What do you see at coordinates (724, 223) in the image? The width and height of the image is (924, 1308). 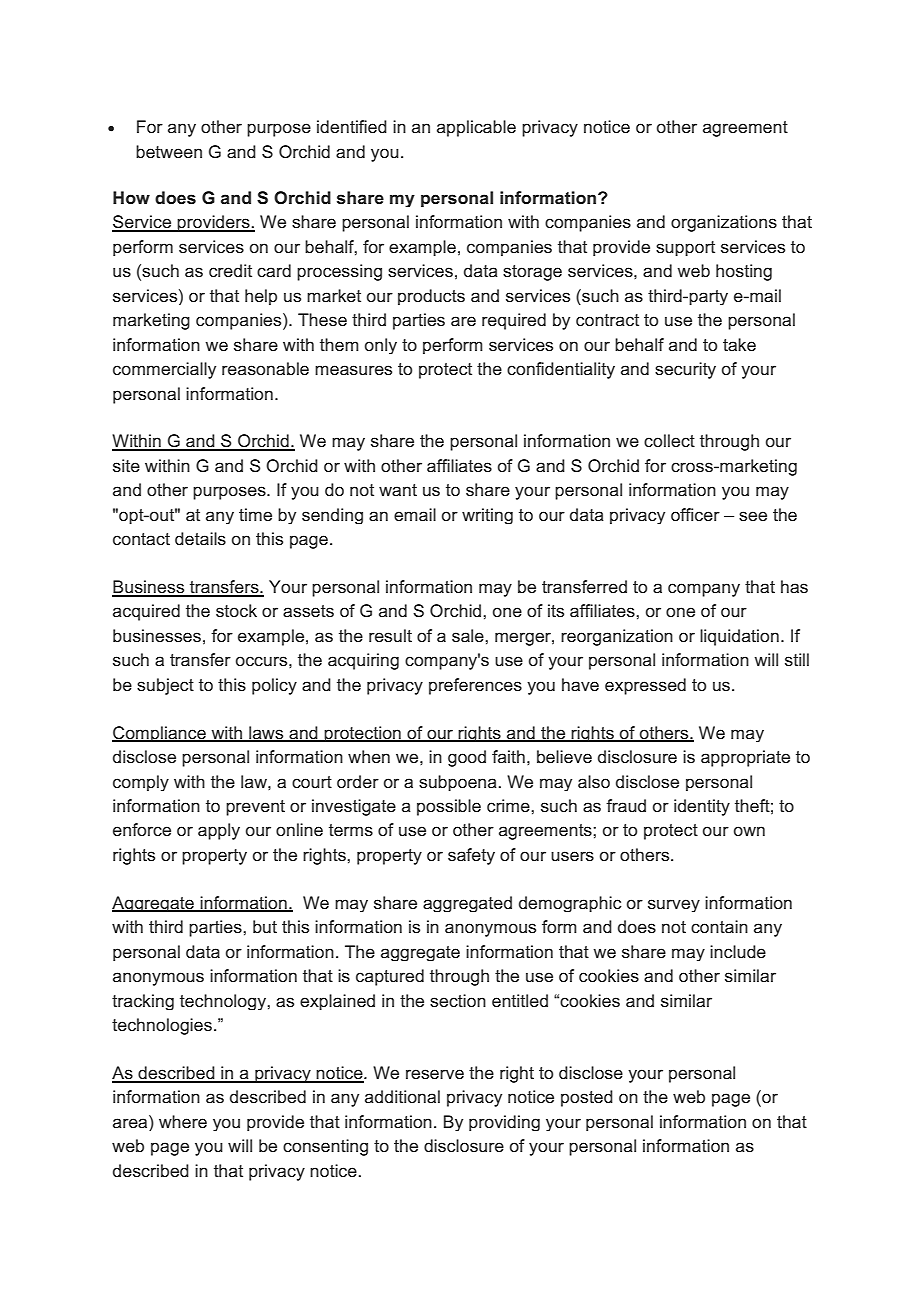 I see `organizations` at bounding box center [724, 223].
